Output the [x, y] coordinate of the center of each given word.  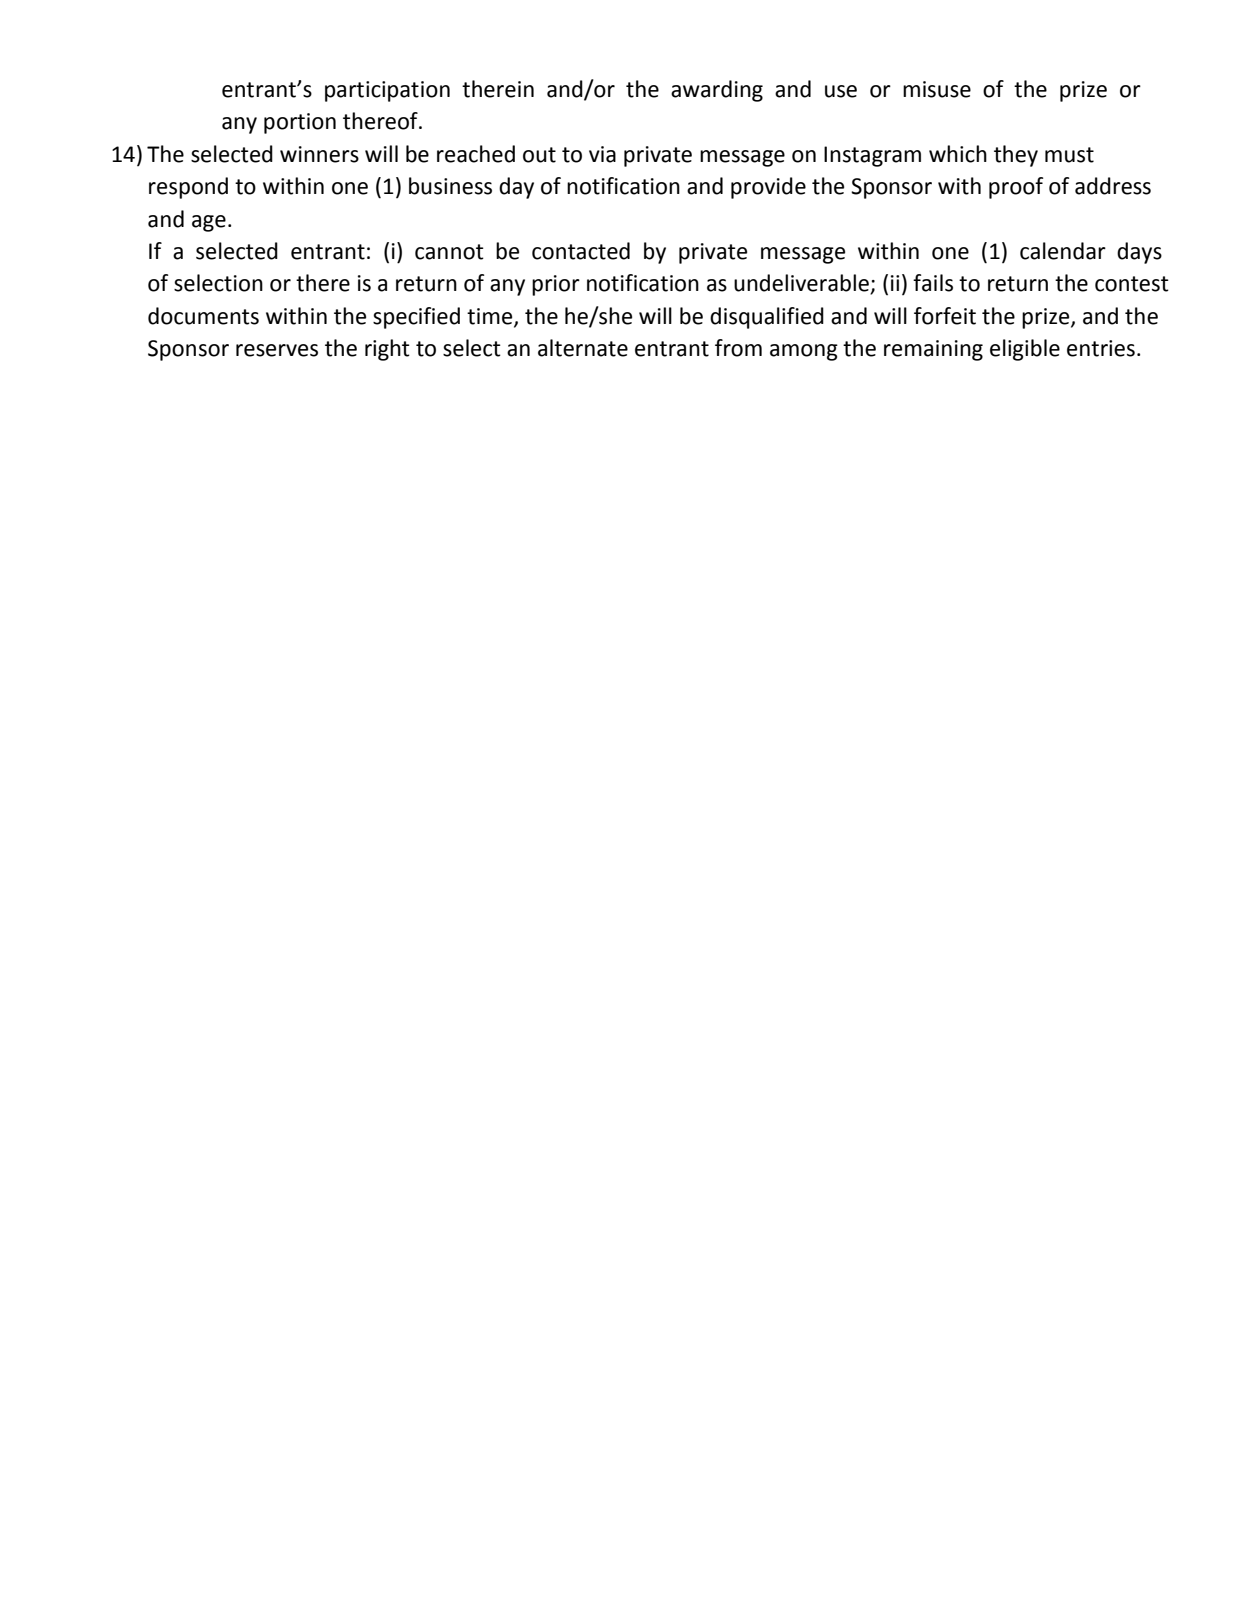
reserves [277, 350]
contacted [581, 251]
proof [1016, 188]
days [1139, 253]
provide [768, 188]
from [738, 348]
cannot [449, 252]
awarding [717, 91]
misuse [937, 89]
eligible [1025, 350]
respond [188, 188]
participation [387, 91]
